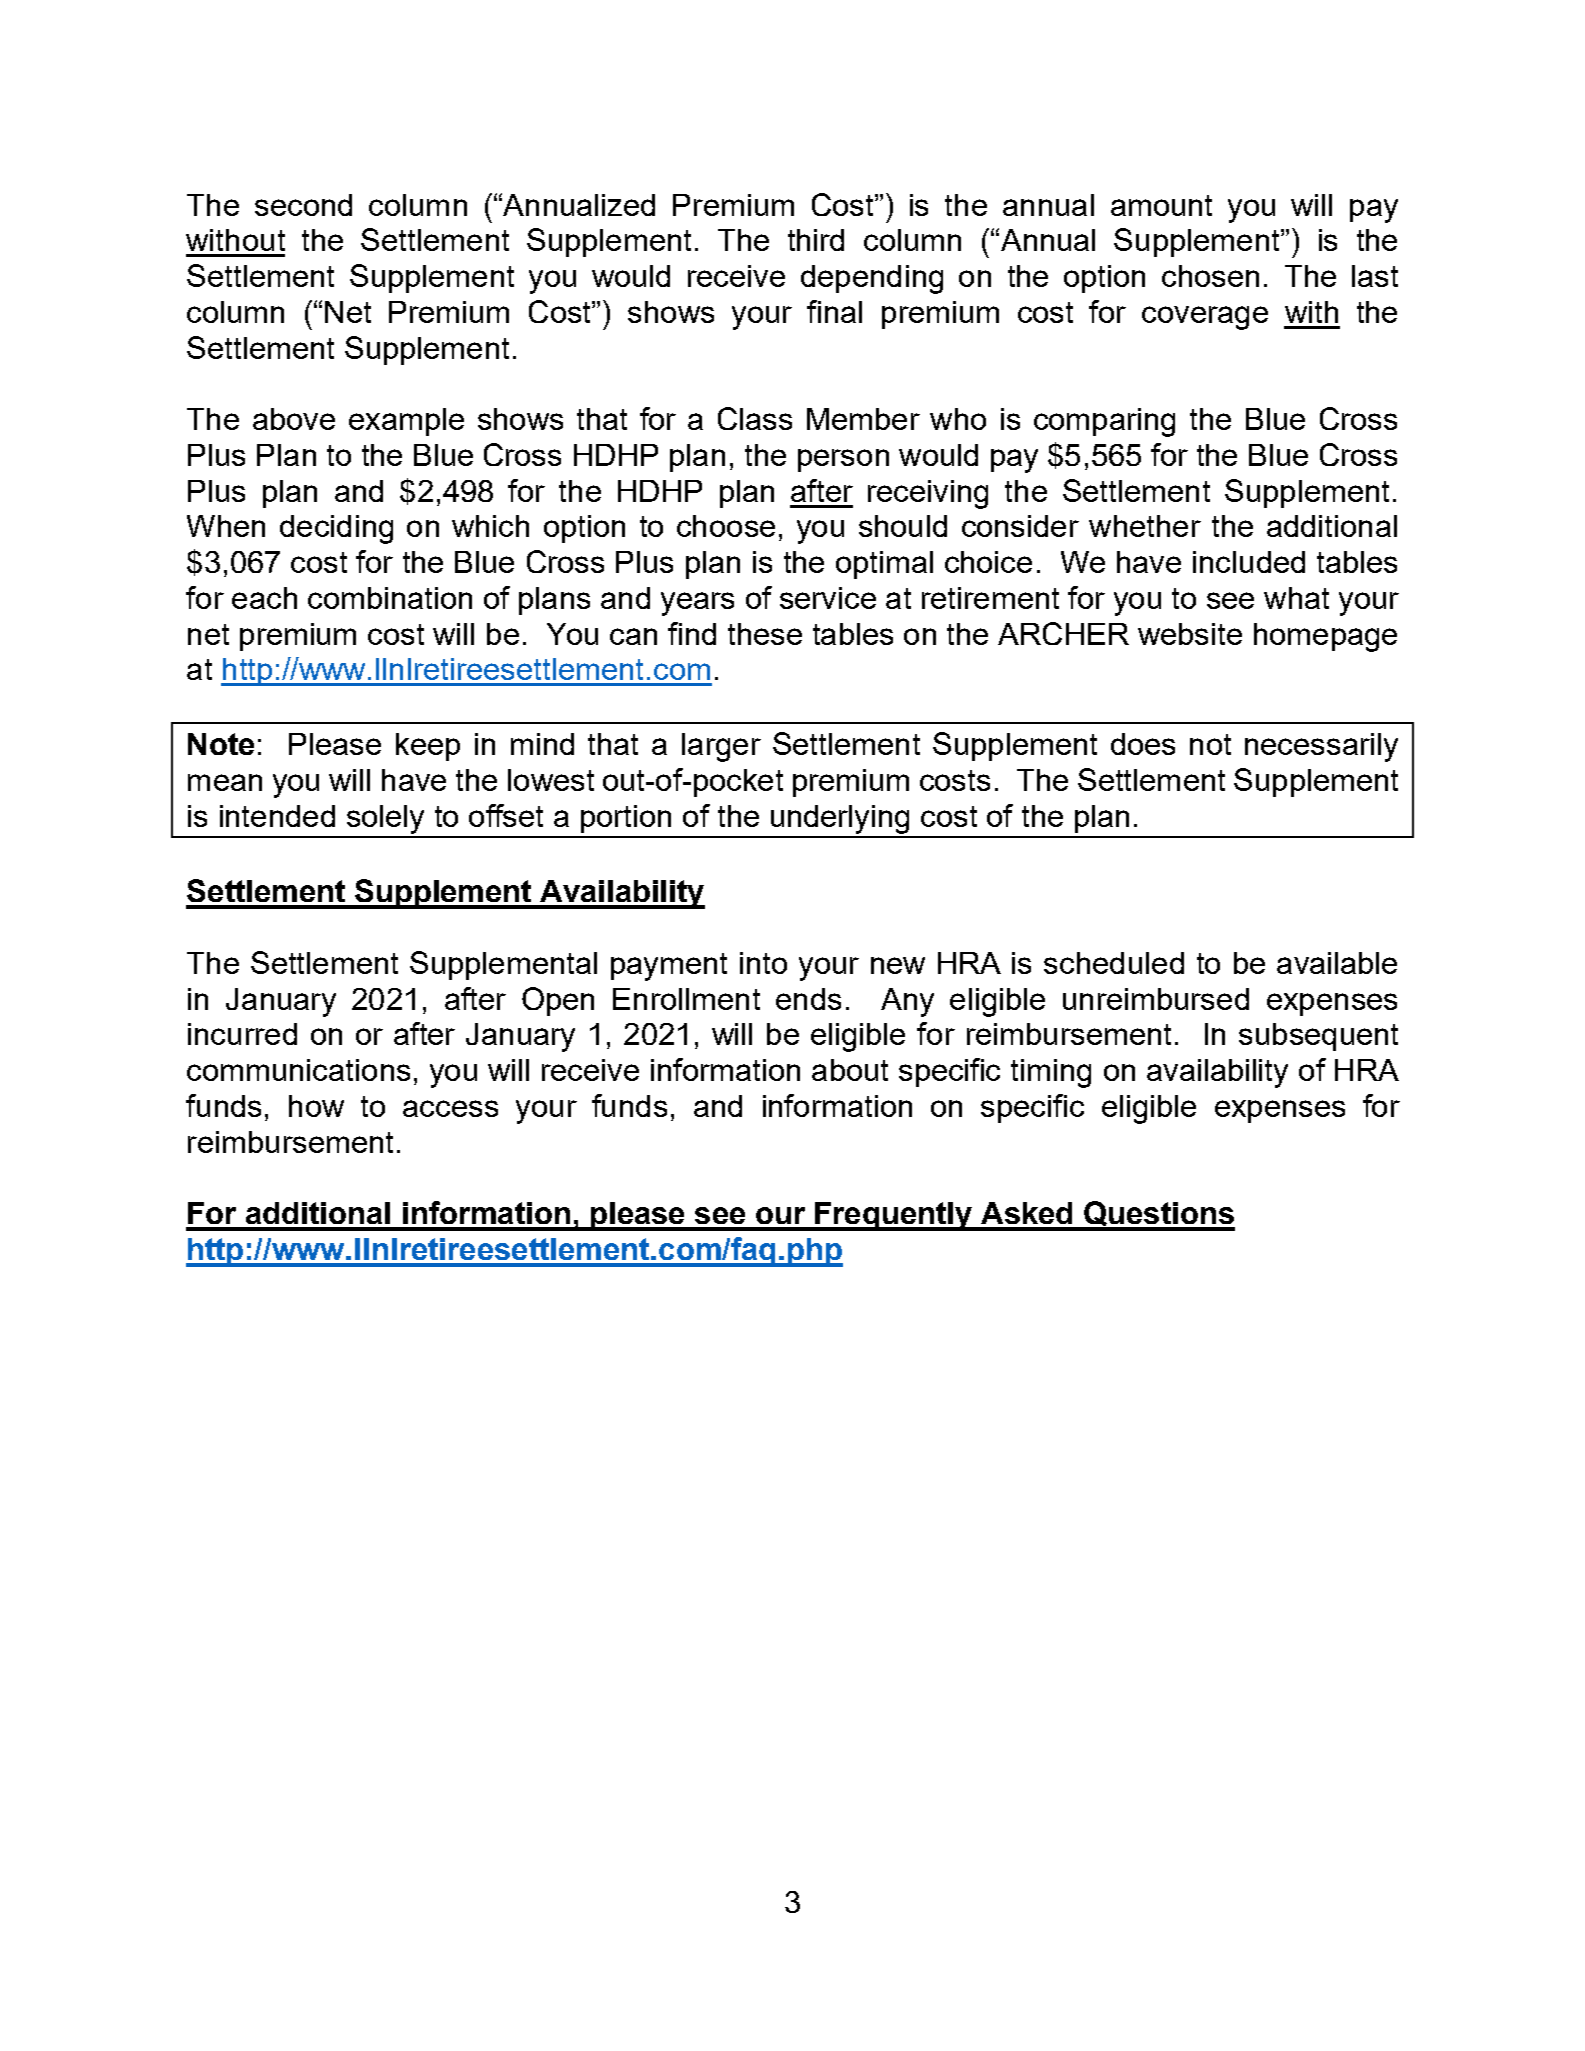 The width and height of the screenshot is (1585, 2051). What do you see at coordinates (277, 816) in the screenshot?
I see `intended` at bounding box center [277, 816].
